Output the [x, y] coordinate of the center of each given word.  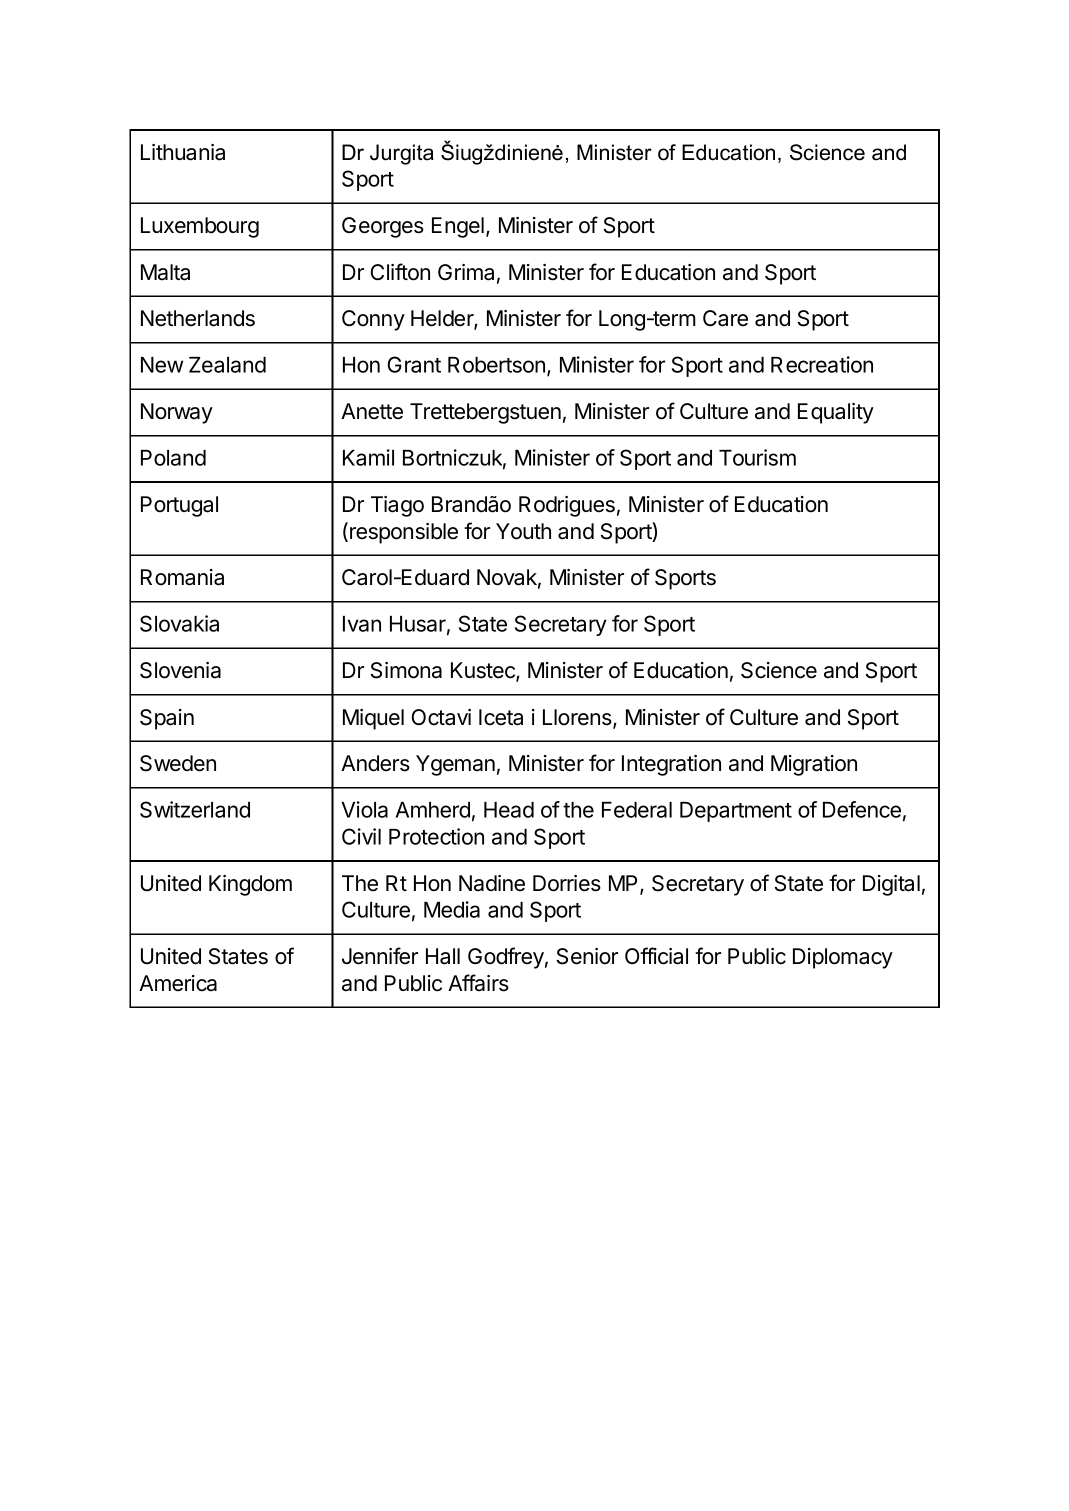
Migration [814, 765]
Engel [458, 227]
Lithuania [183, 152]
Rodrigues [567, 506]
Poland [173, 458]
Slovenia [180, 670]
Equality [836, 413]
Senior [587, 956]
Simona [406, 670]
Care [725, 318]
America [178, 983]
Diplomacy [843, 958]
